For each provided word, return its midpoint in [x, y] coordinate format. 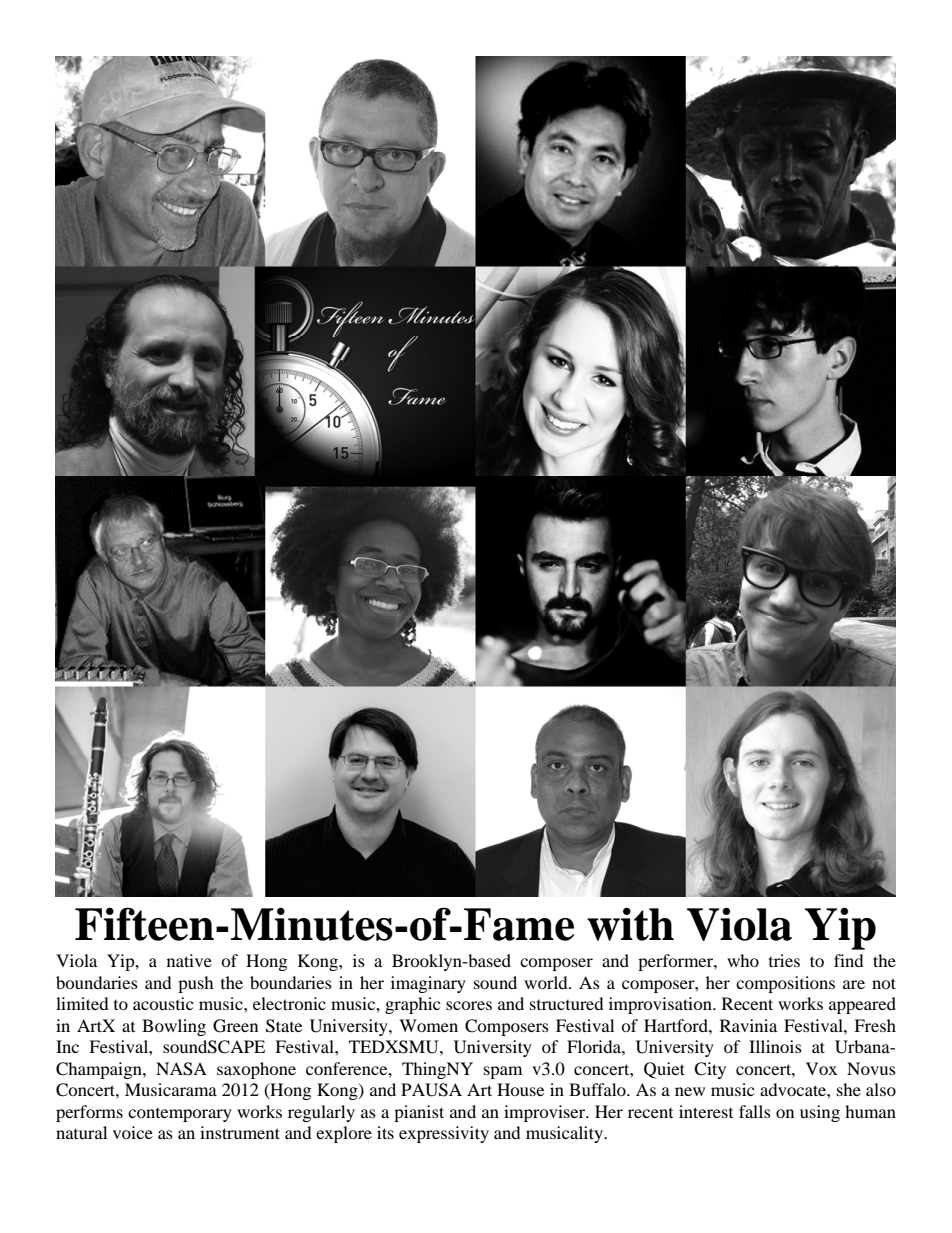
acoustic [163, 1003]
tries [784, 960]
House [520, 1089]
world [547, 982]
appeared [862, 1005]
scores [469, 1005]
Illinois [775, 1046]
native [189, 960]
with [630, 924]
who [743, 960]
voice [133, 1132]
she [849, 1089]
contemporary [180, 1115]
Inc [67, 1046]
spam [503, 1072]
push [196, 984]
